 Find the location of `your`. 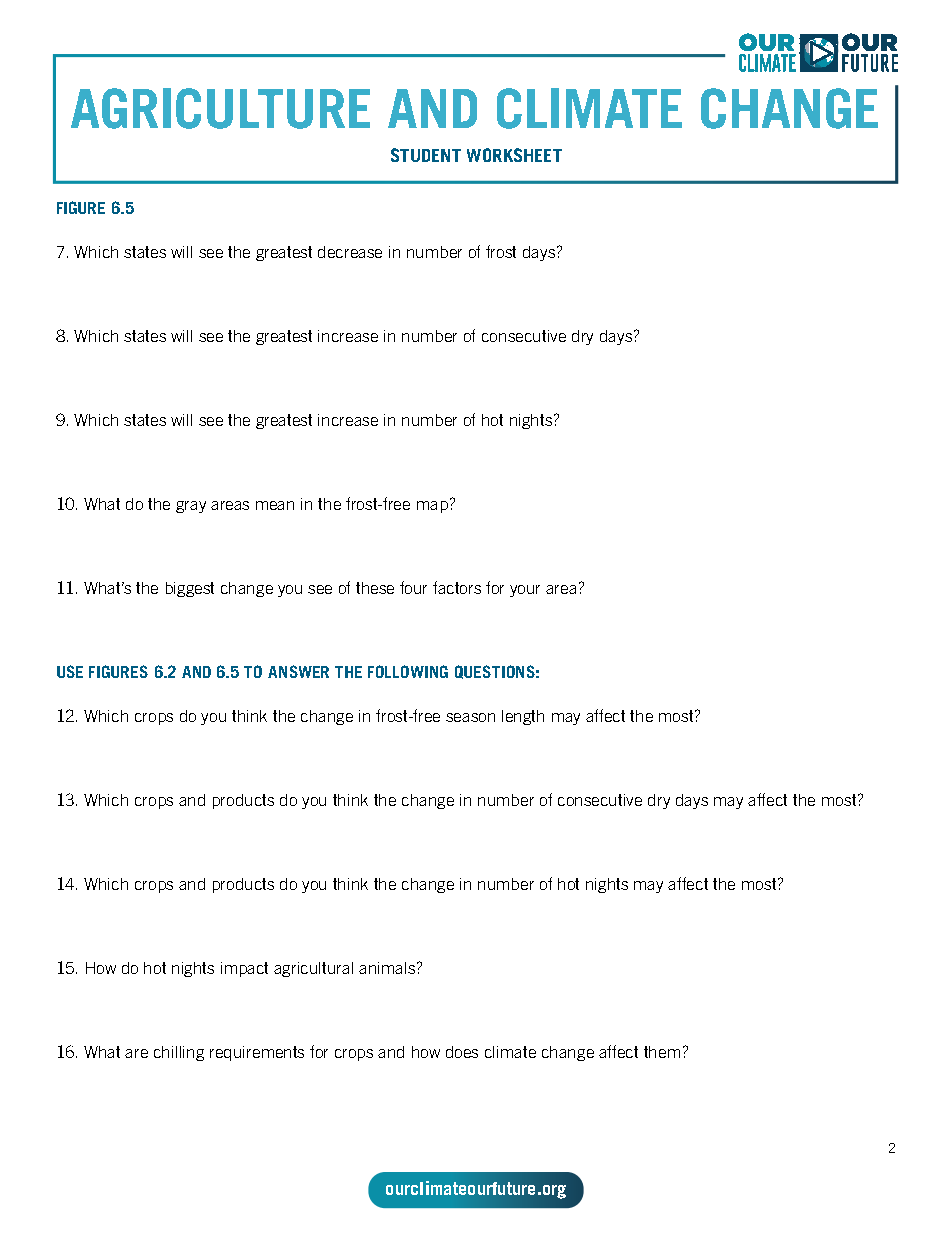

your is located at coordinates (525, 591).
